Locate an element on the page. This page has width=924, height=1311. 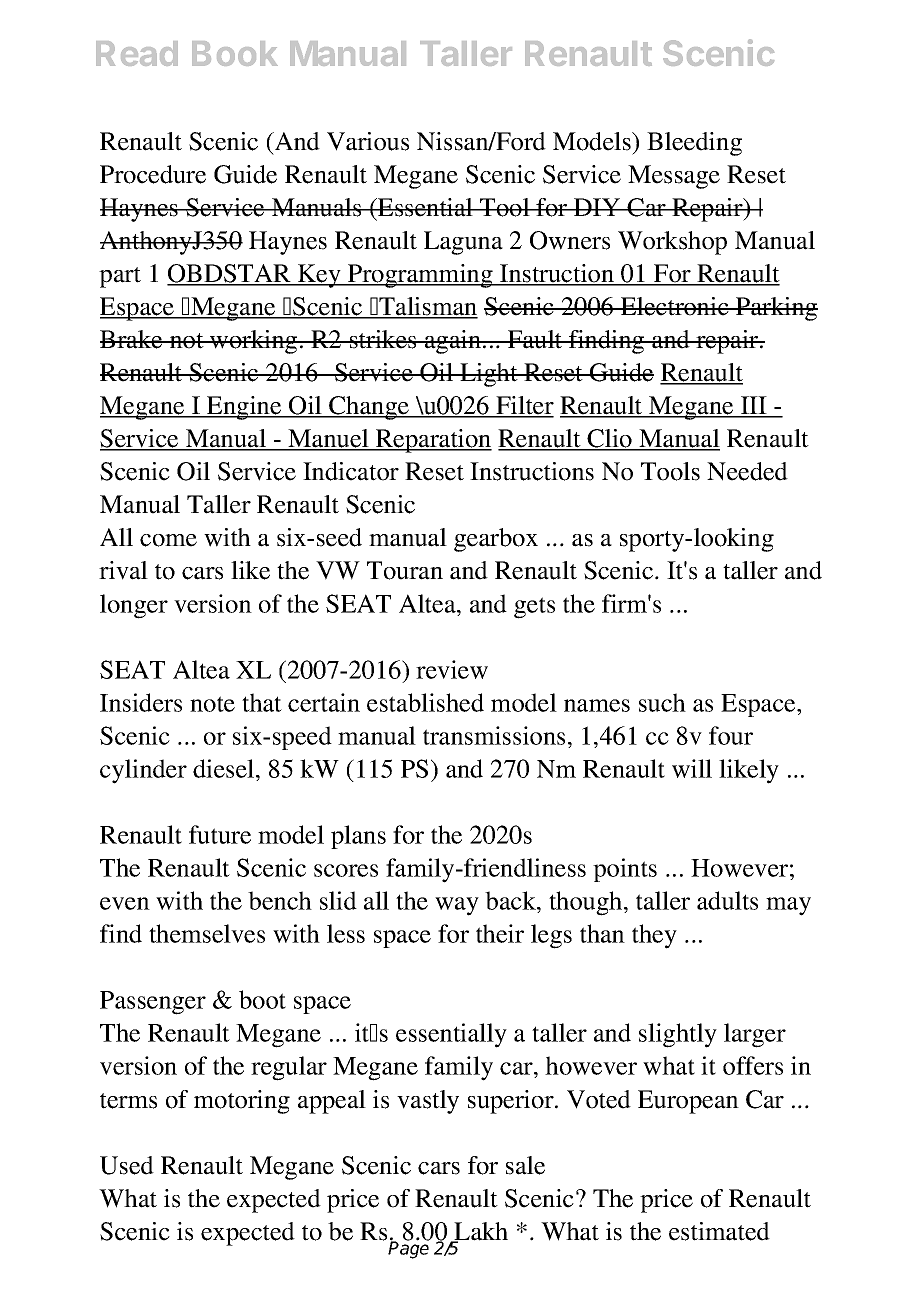
working is located at coordinates (254, 342).
